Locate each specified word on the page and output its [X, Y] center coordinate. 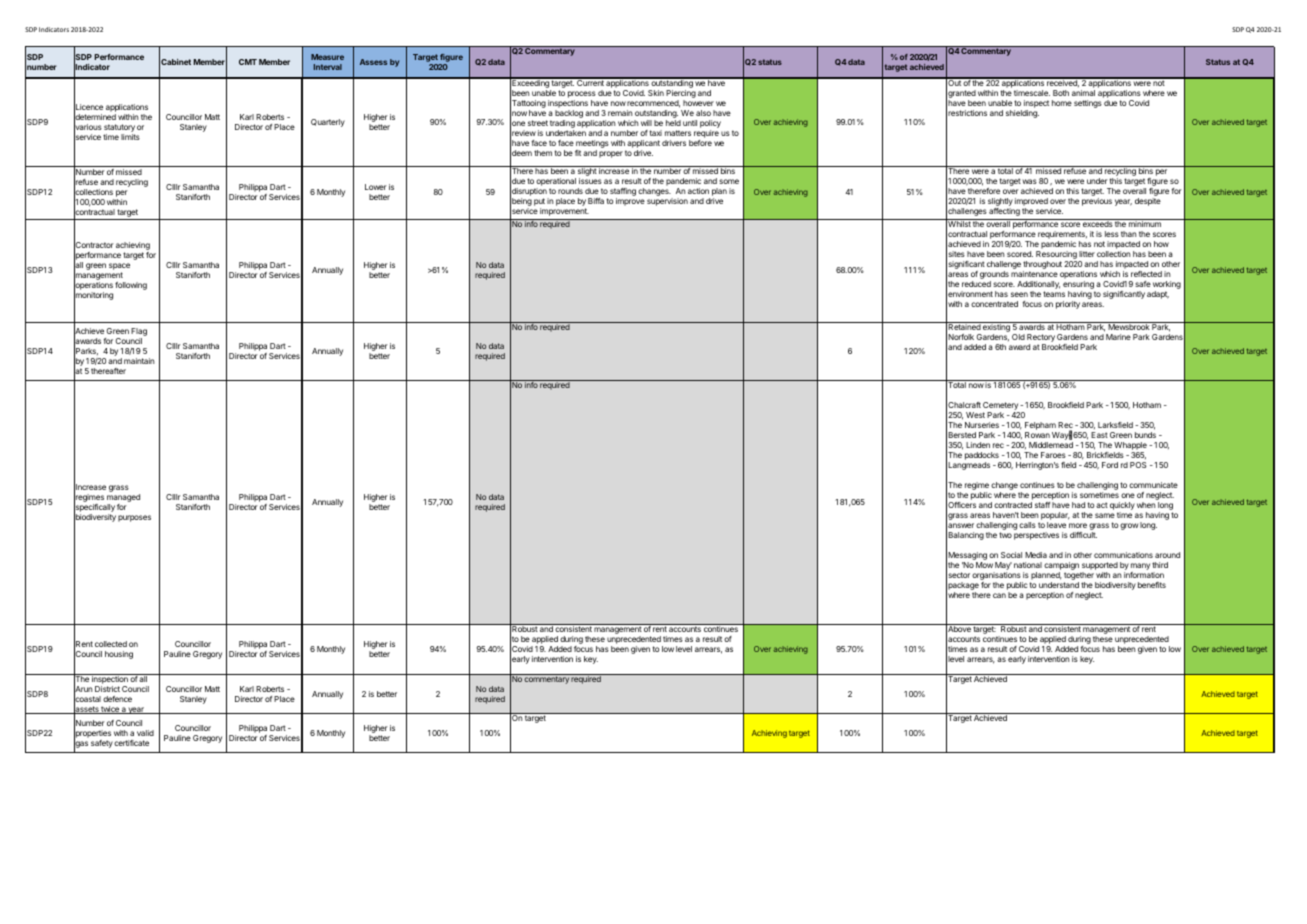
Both [1061, 93]
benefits [1152, 585]
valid [145, 733]
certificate [131, 743]
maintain [139, 361]
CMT [248, 62]
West [975, 415]
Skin [656, 93]
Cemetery [1002, 407]
